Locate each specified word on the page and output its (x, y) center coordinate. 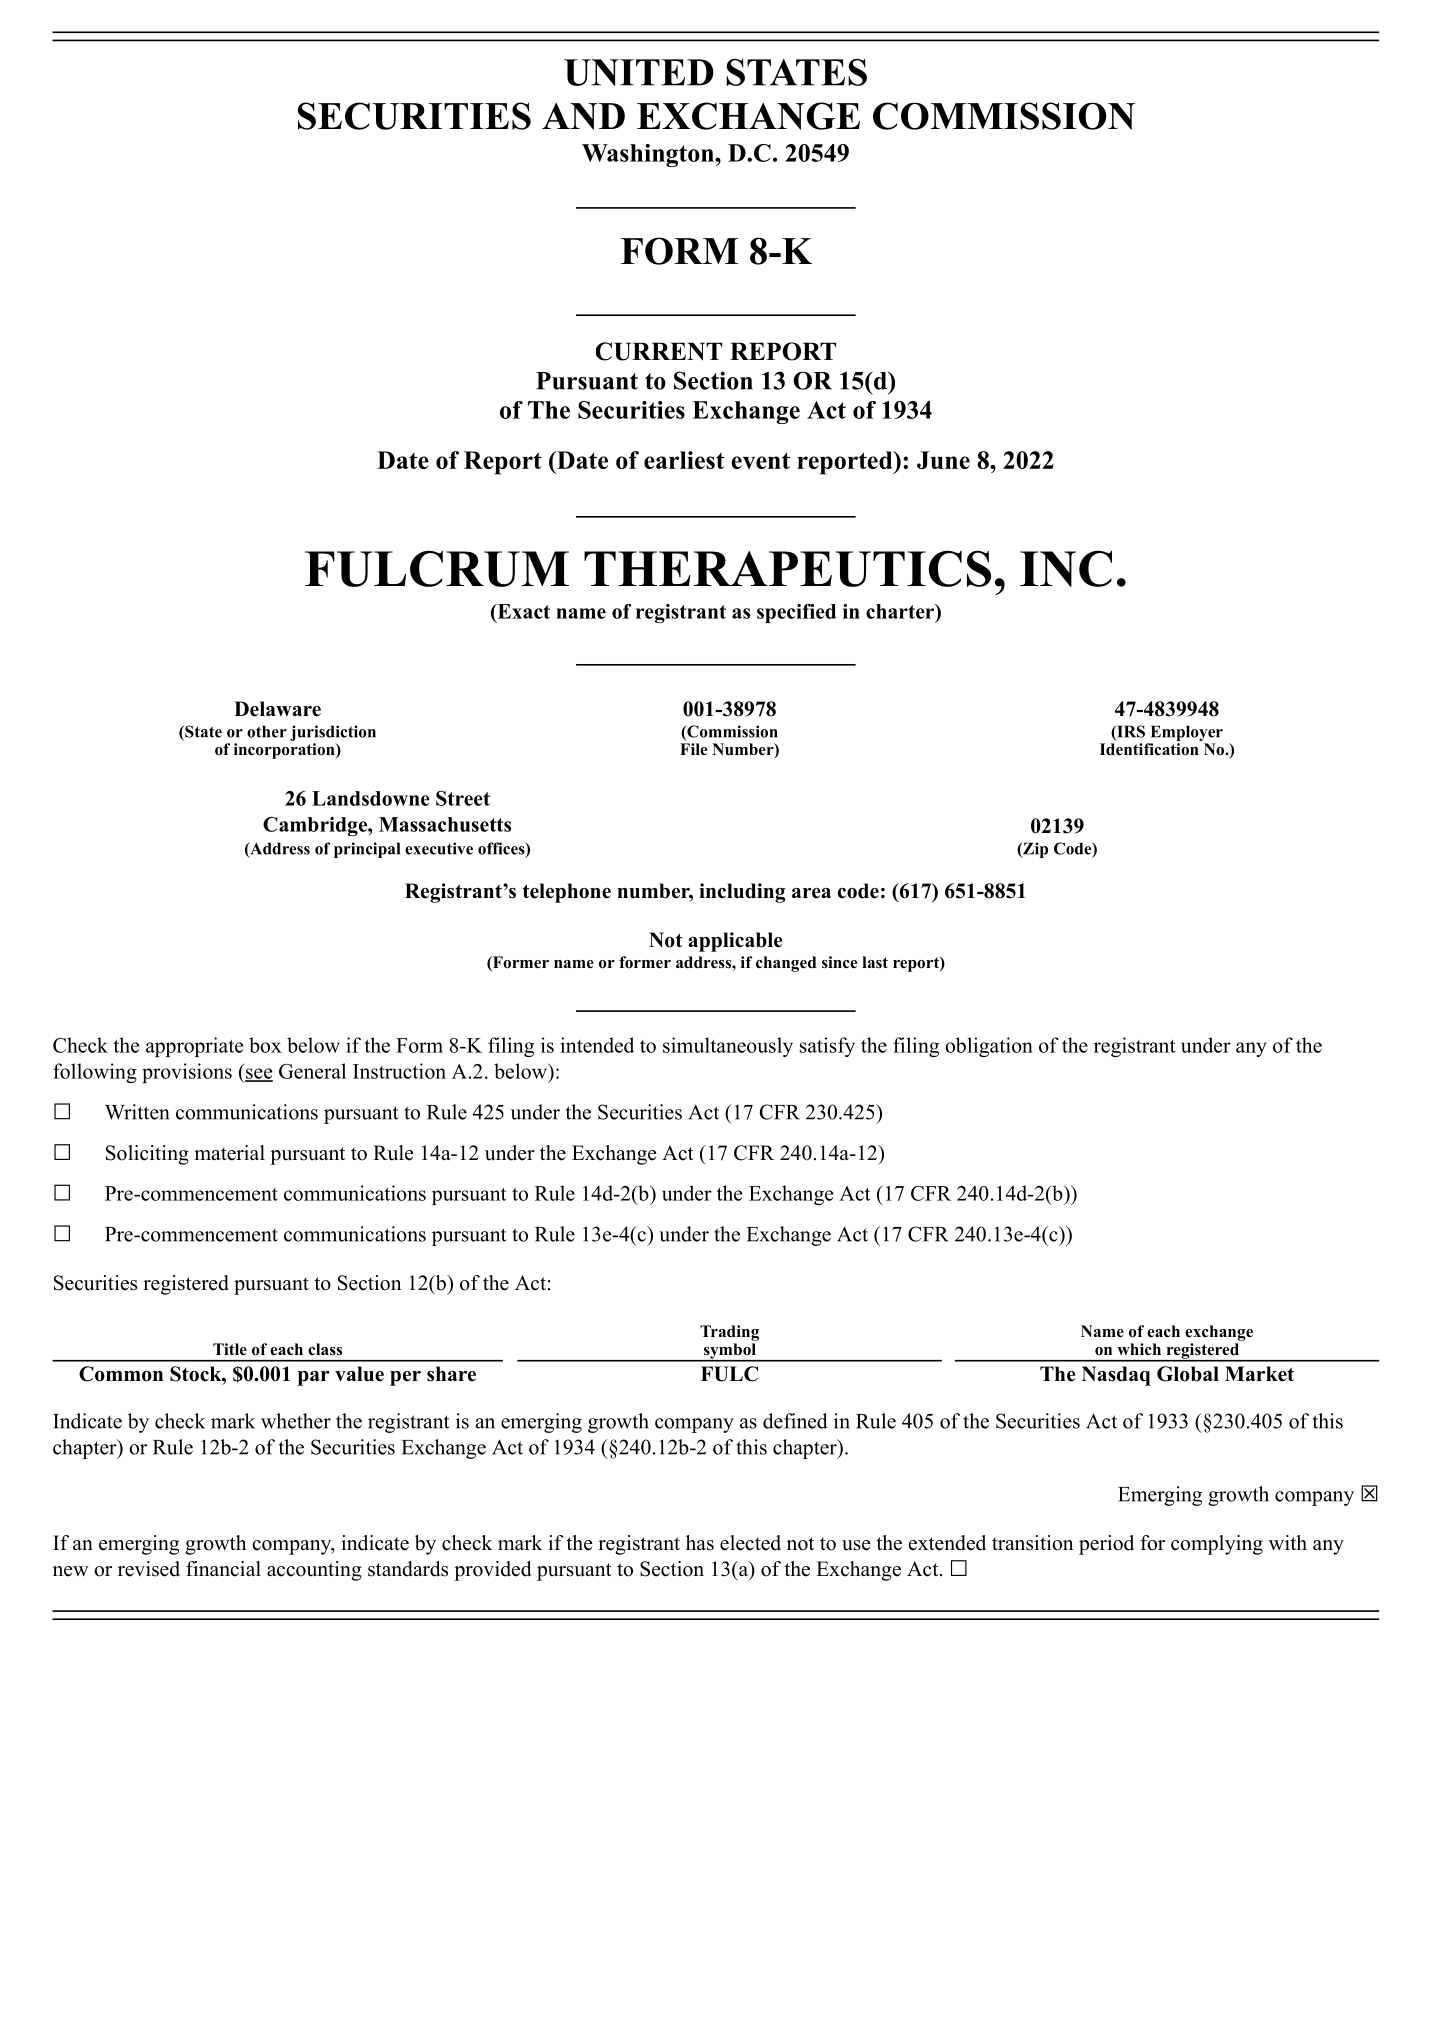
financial (223, 1569)
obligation (989, 1047)
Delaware (277, 709)
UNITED (639, 72)
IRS (1130, 732)
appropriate (194, 1047)
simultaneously (728, 1047)
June (943, 460)
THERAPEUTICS (787, 568)
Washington (649, 155)
